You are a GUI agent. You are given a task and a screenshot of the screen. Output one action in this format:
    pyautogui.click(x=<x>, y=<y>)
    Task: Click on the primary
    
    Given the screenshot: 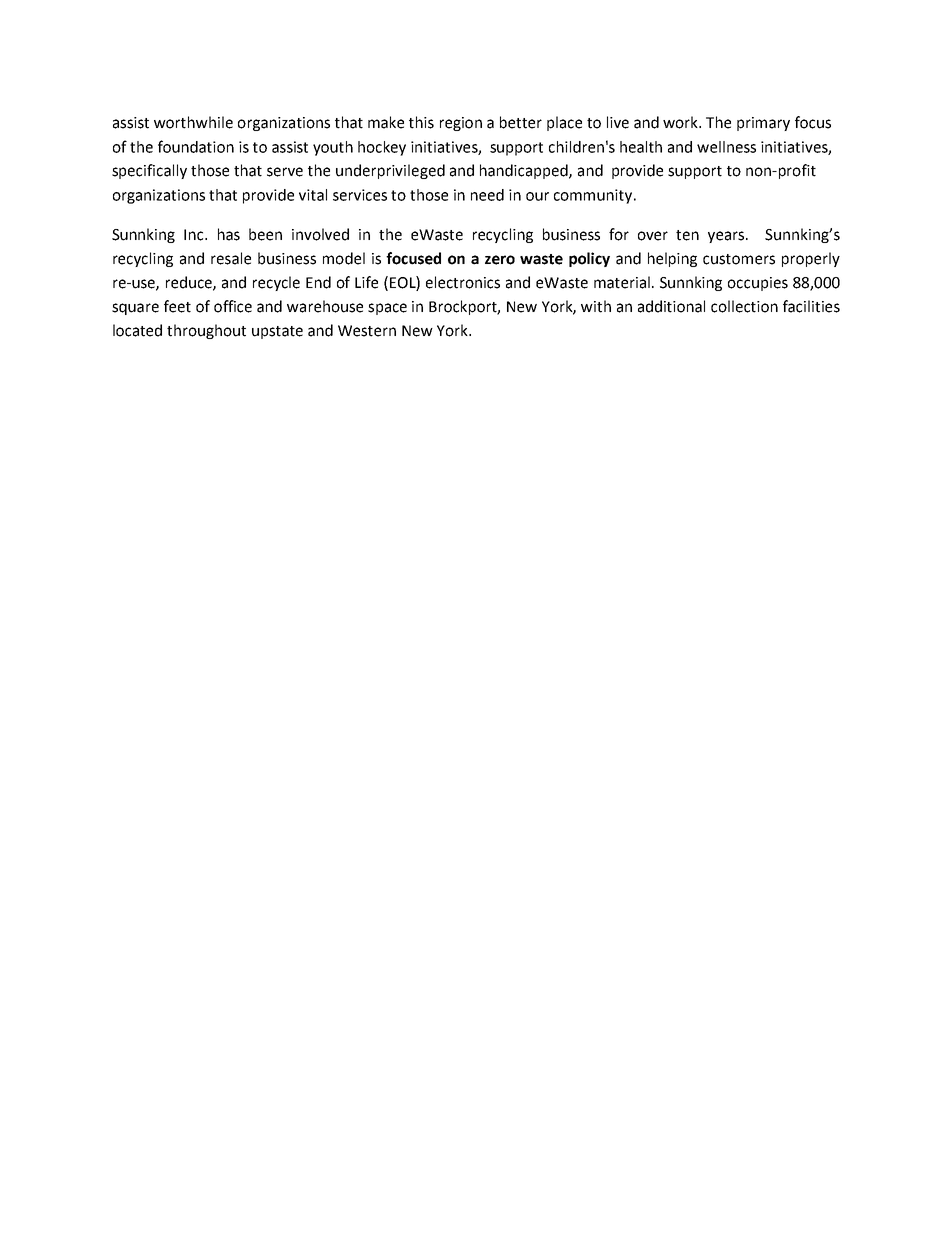 What is the action you would take?
    pyautogui.click(x=763, y=124)
